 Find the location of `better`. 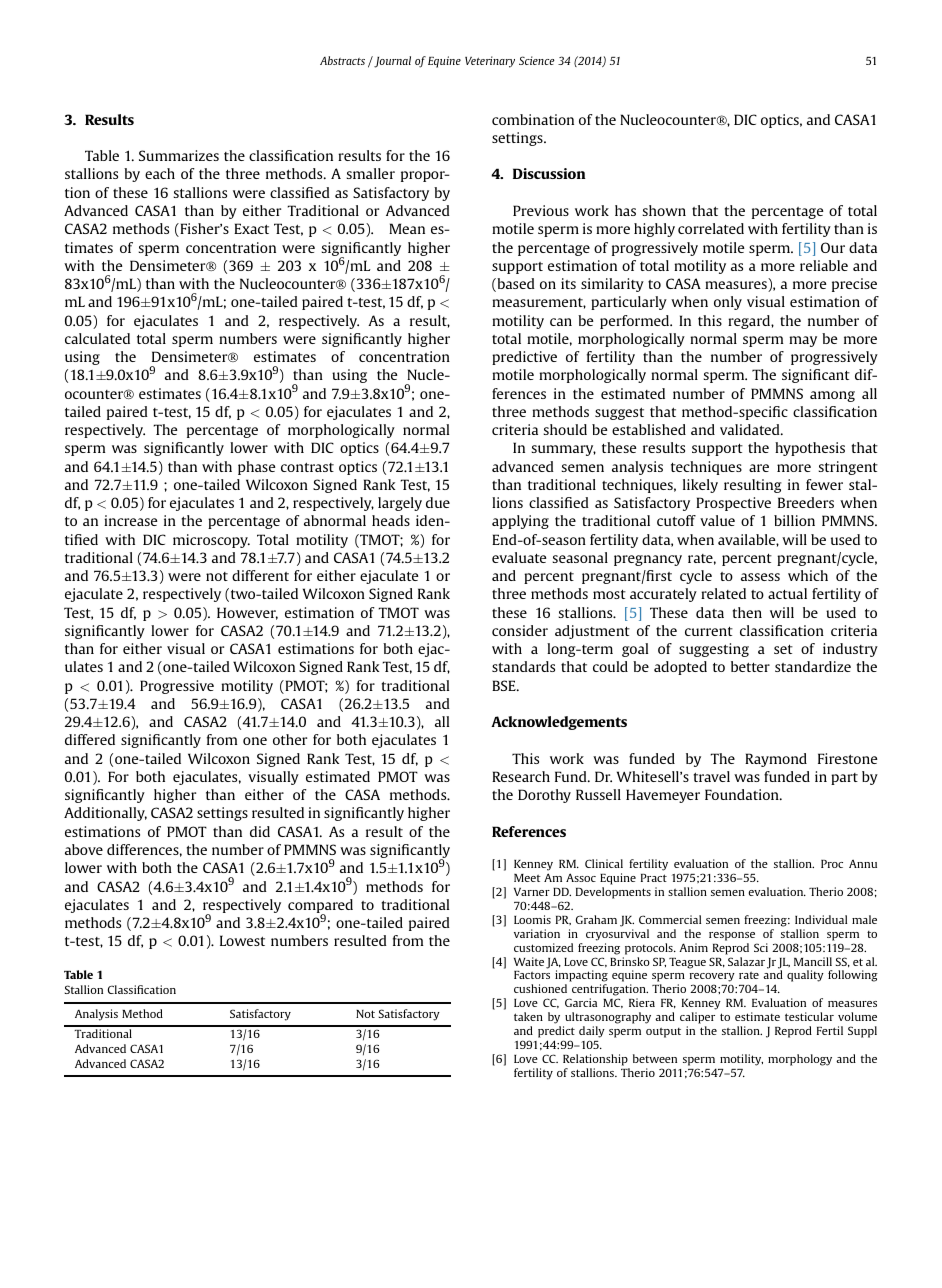

better is located at coordinates (750, 666).
